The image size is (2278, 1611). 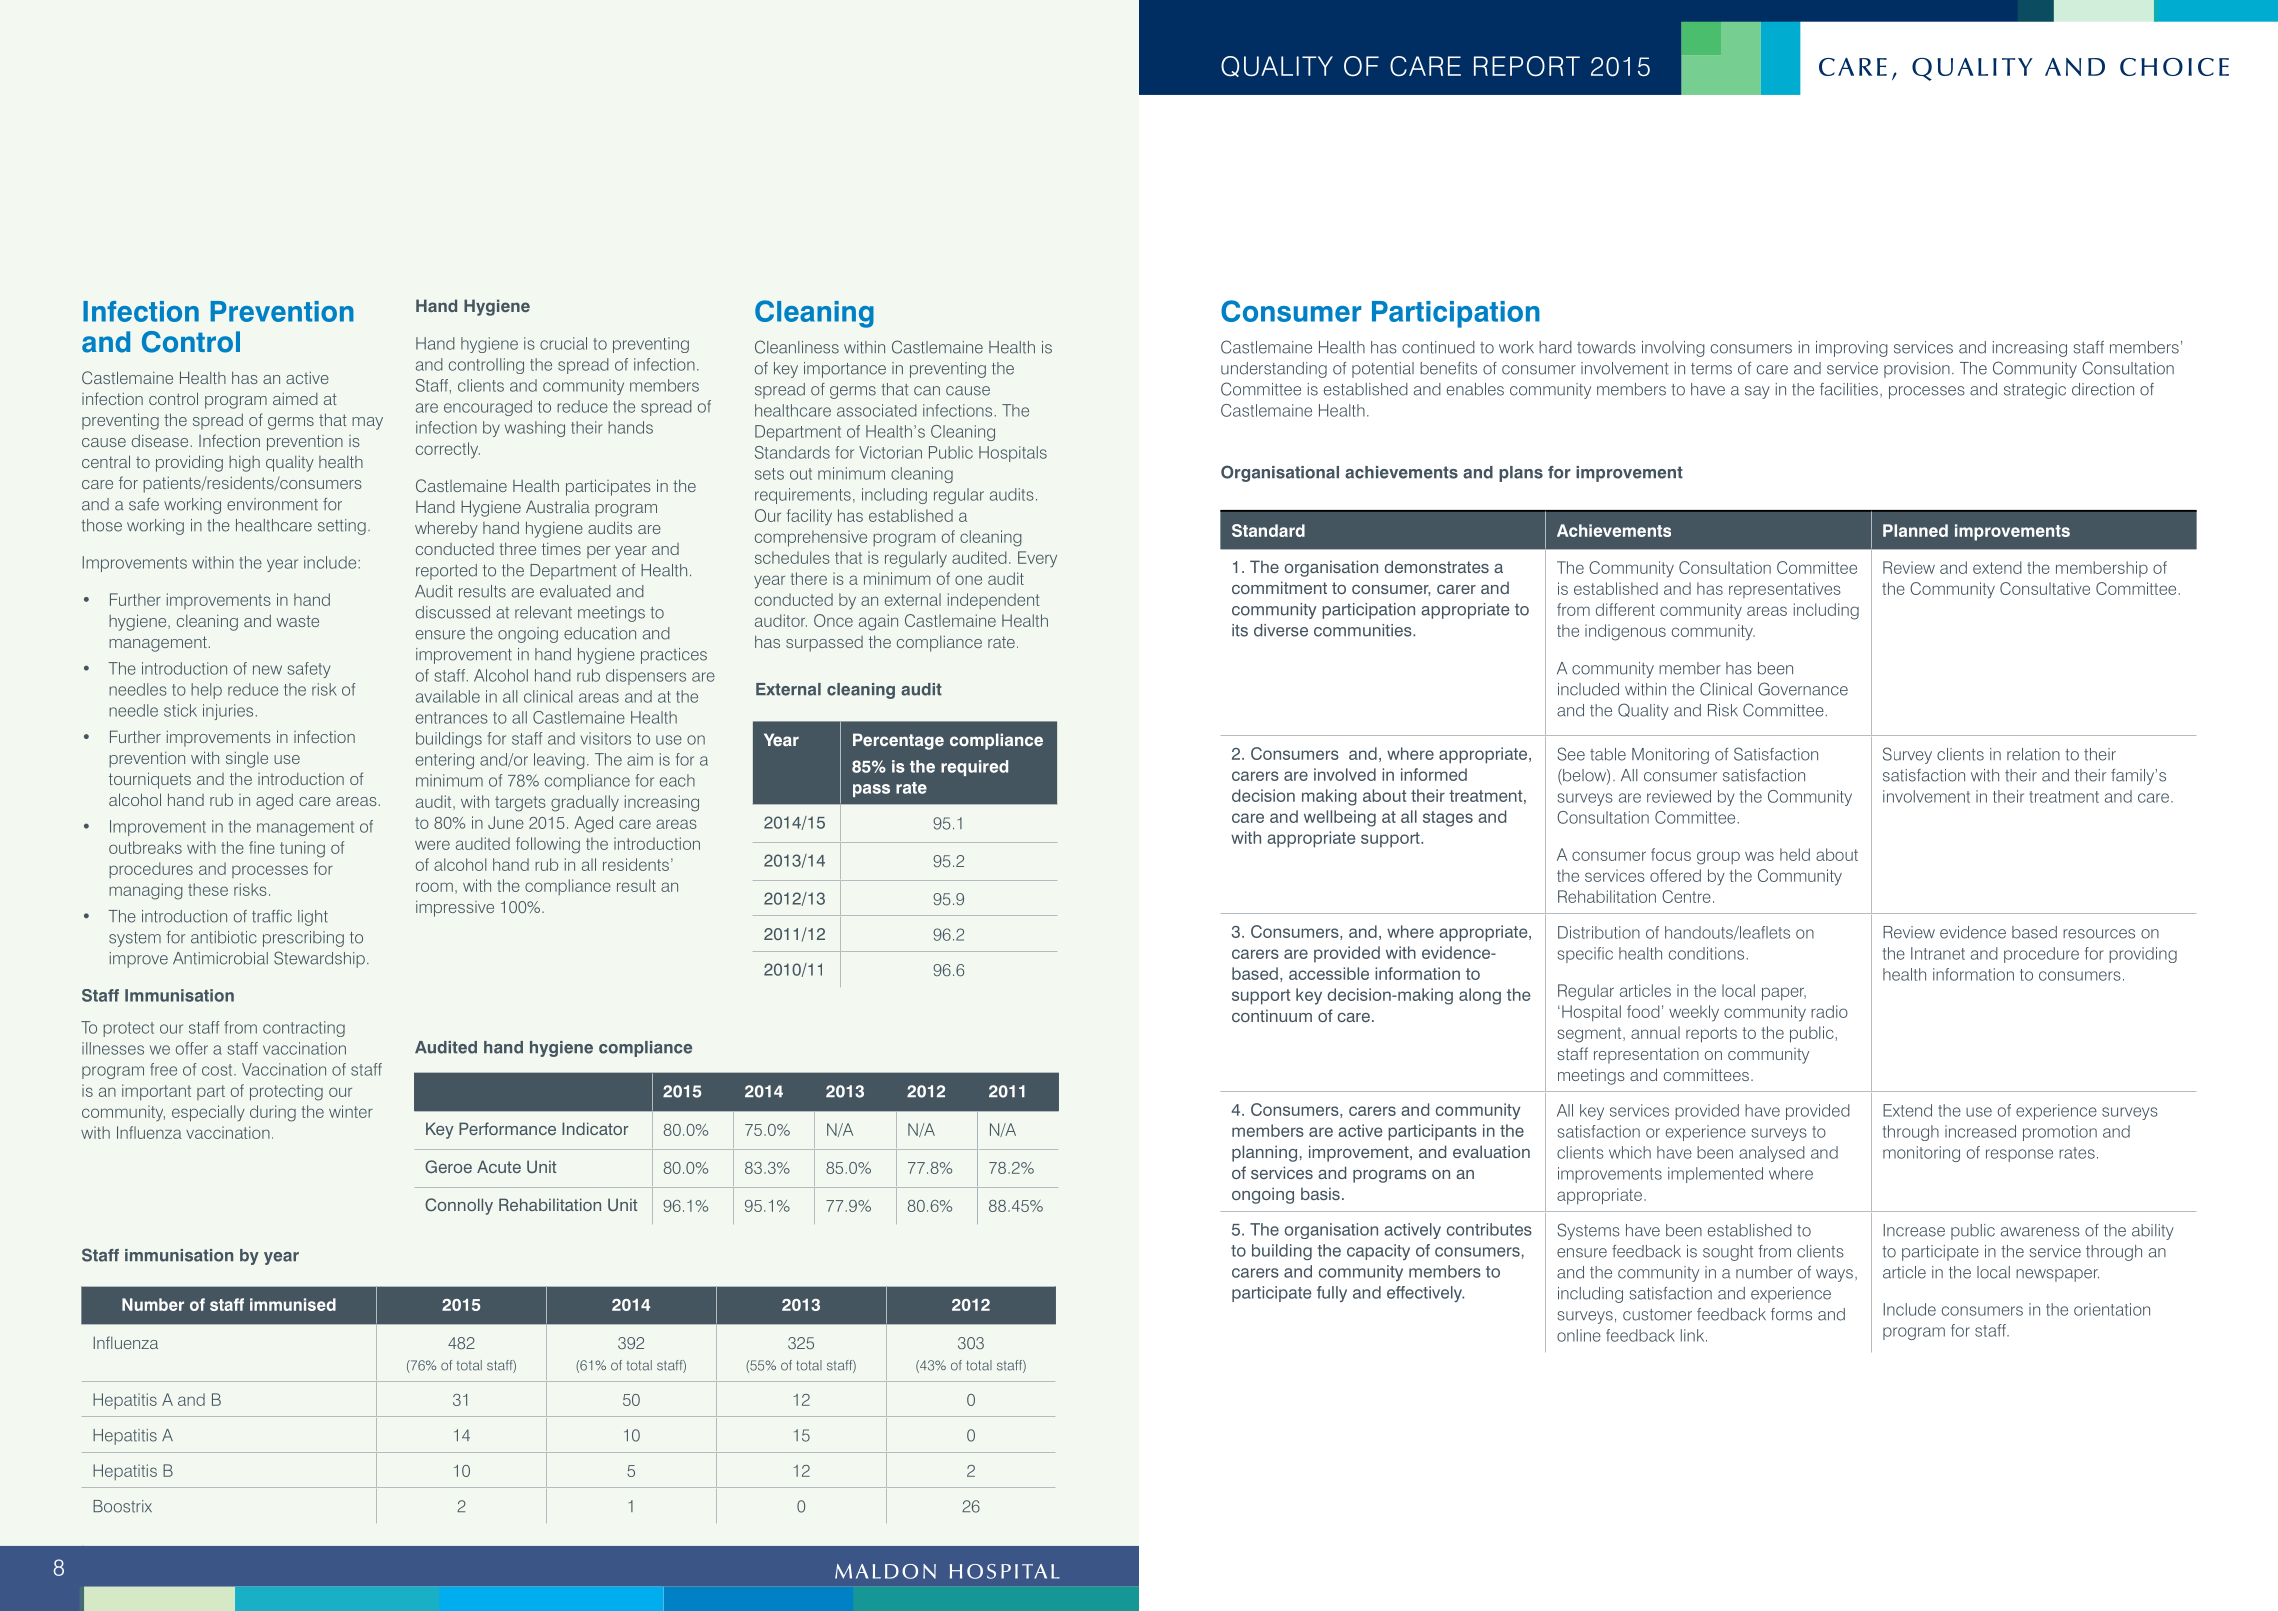 What do you see at coordinates (1803, 689) in the screenshot?
I see `Governance` at bounding box center [1803, 689].
